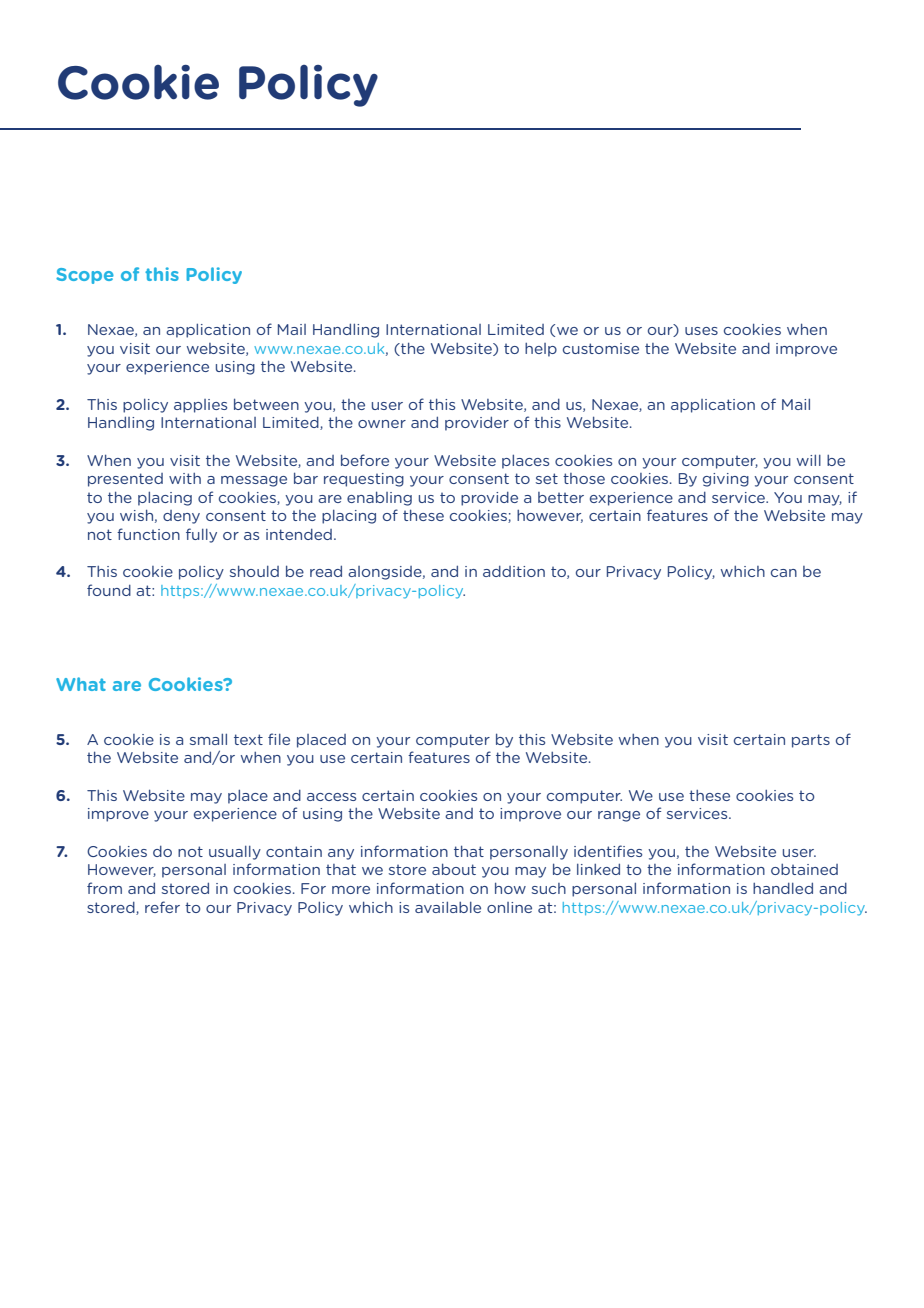 The height and width of the document is (1308, 924). I want to click on file, so click(279, 739).
